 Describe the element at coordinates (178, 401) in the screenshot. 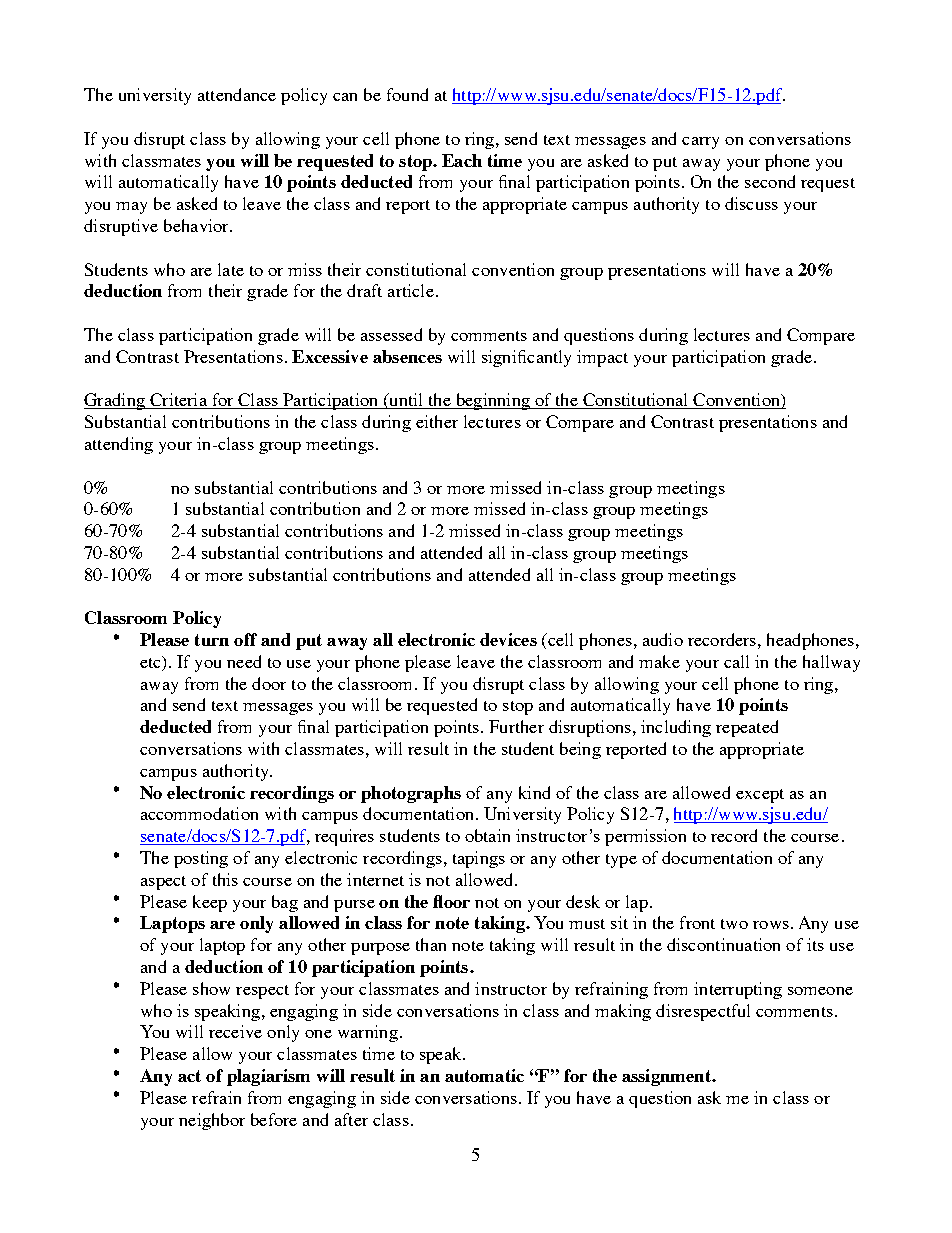

I see `Criteria` at that location.
